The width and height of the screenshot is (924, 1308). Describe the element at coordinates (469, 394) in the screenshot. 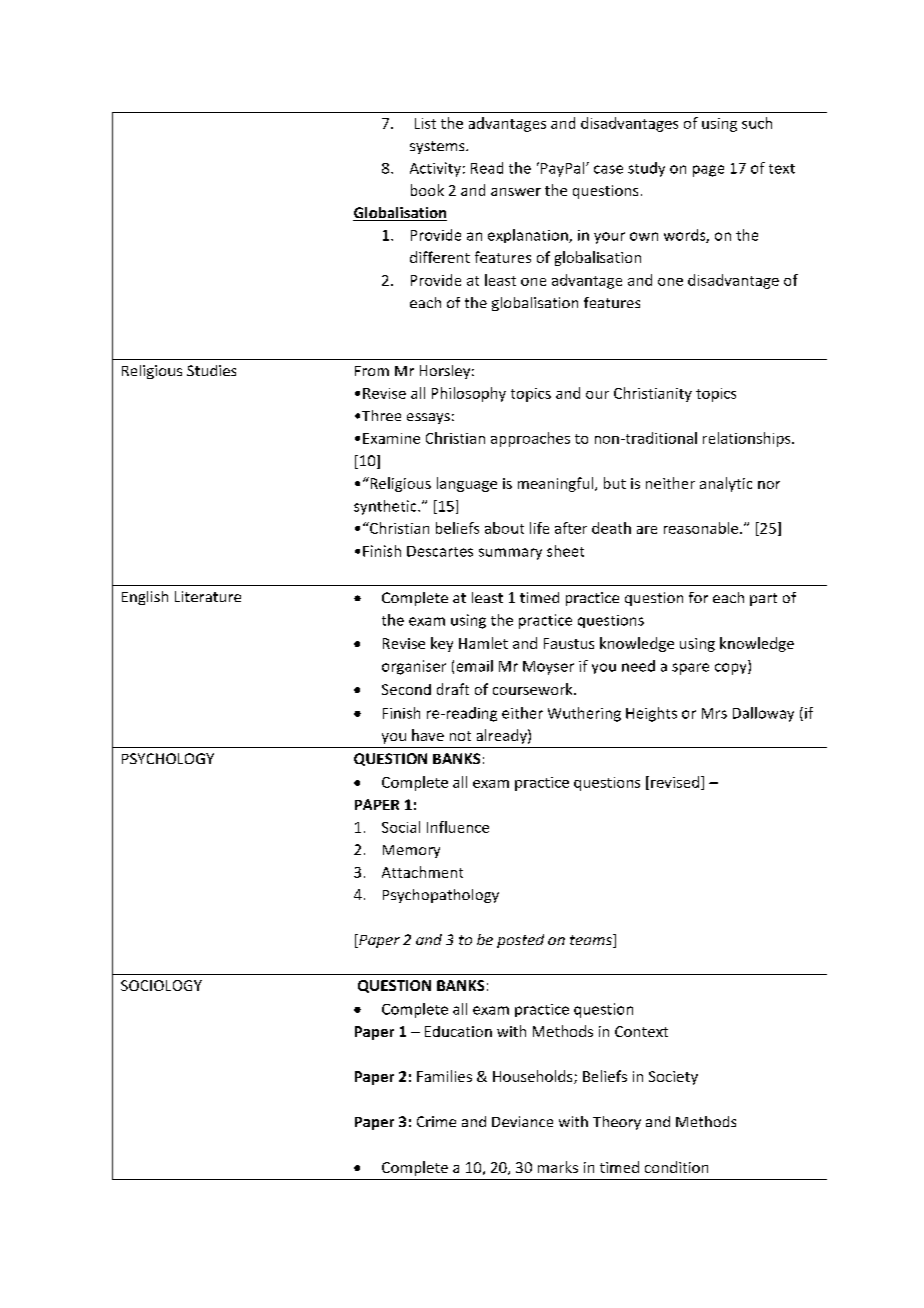

I see `Philosophy` at that location.
